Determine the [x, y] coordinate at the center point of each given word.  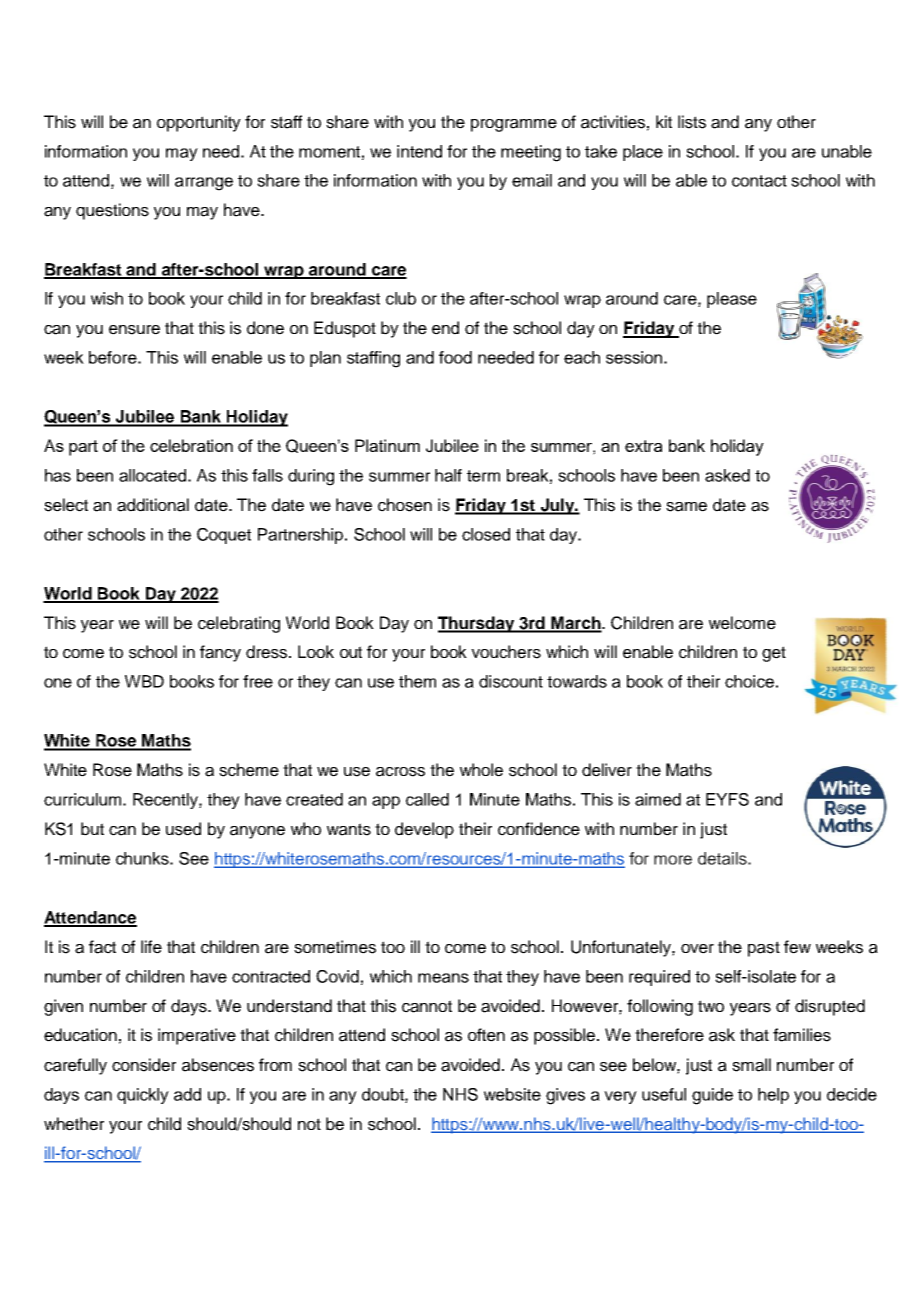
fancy [220, 653]
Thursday [477, 624]
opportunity [199, 123]
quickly [143, 1096]
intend [419, 151]
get [774, 654]
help [773, 1096]
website [512, 1094]
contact [759, 181]
